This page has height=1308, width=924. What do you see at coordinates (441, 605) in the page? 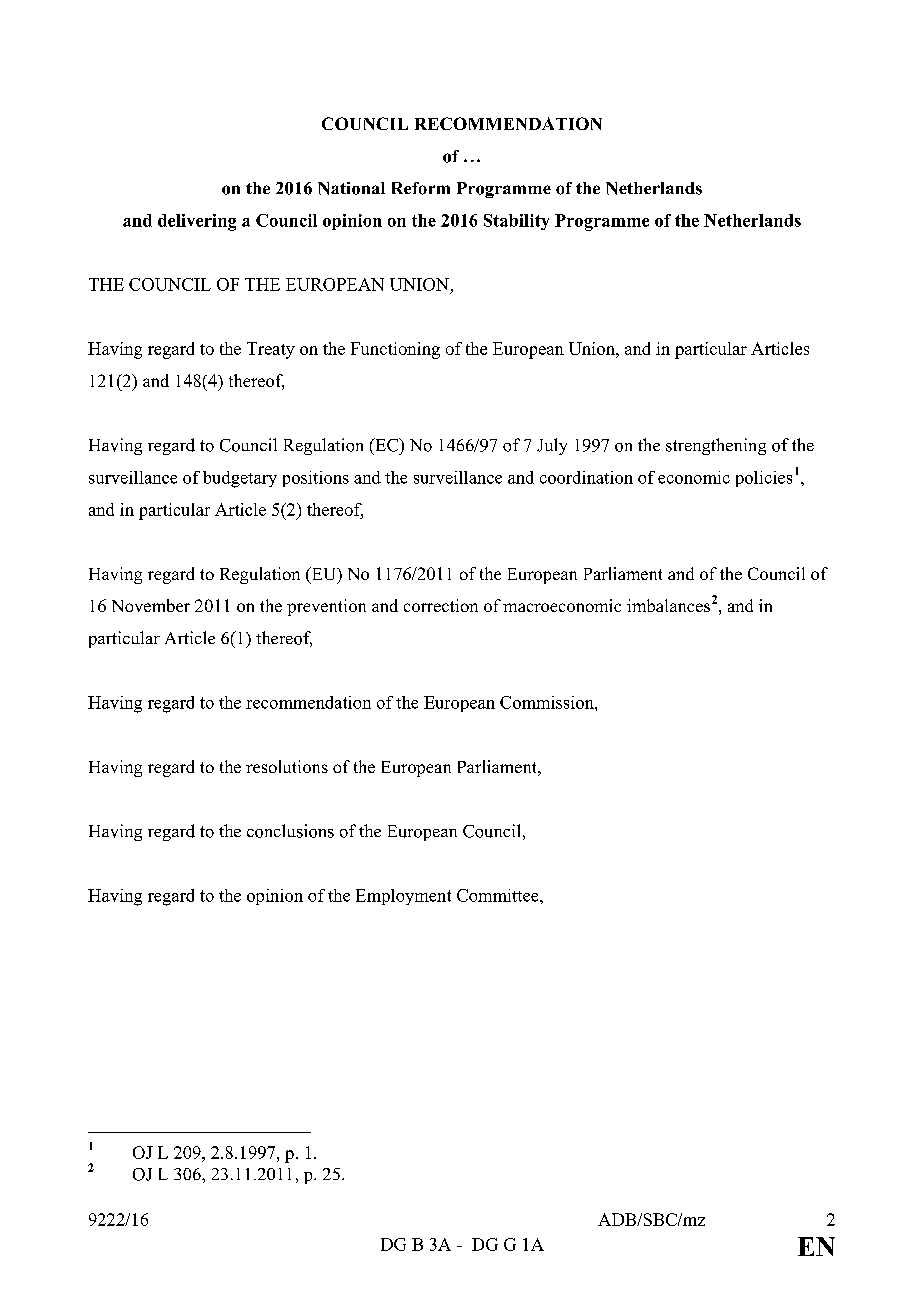
I see `correction` at bounding box center [441, 605].
